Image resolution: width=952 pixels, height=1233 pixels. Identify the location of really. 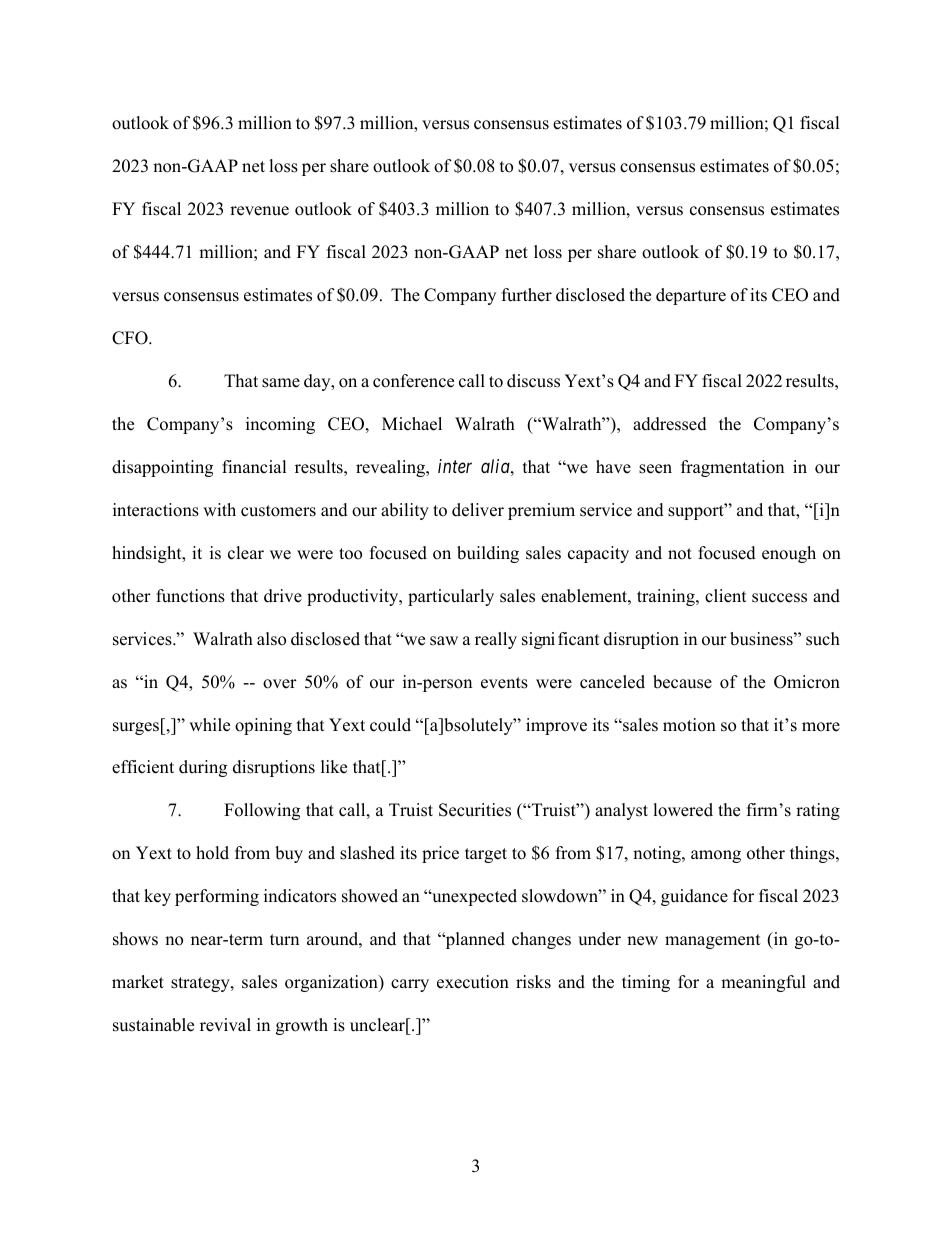
(496, 640).
